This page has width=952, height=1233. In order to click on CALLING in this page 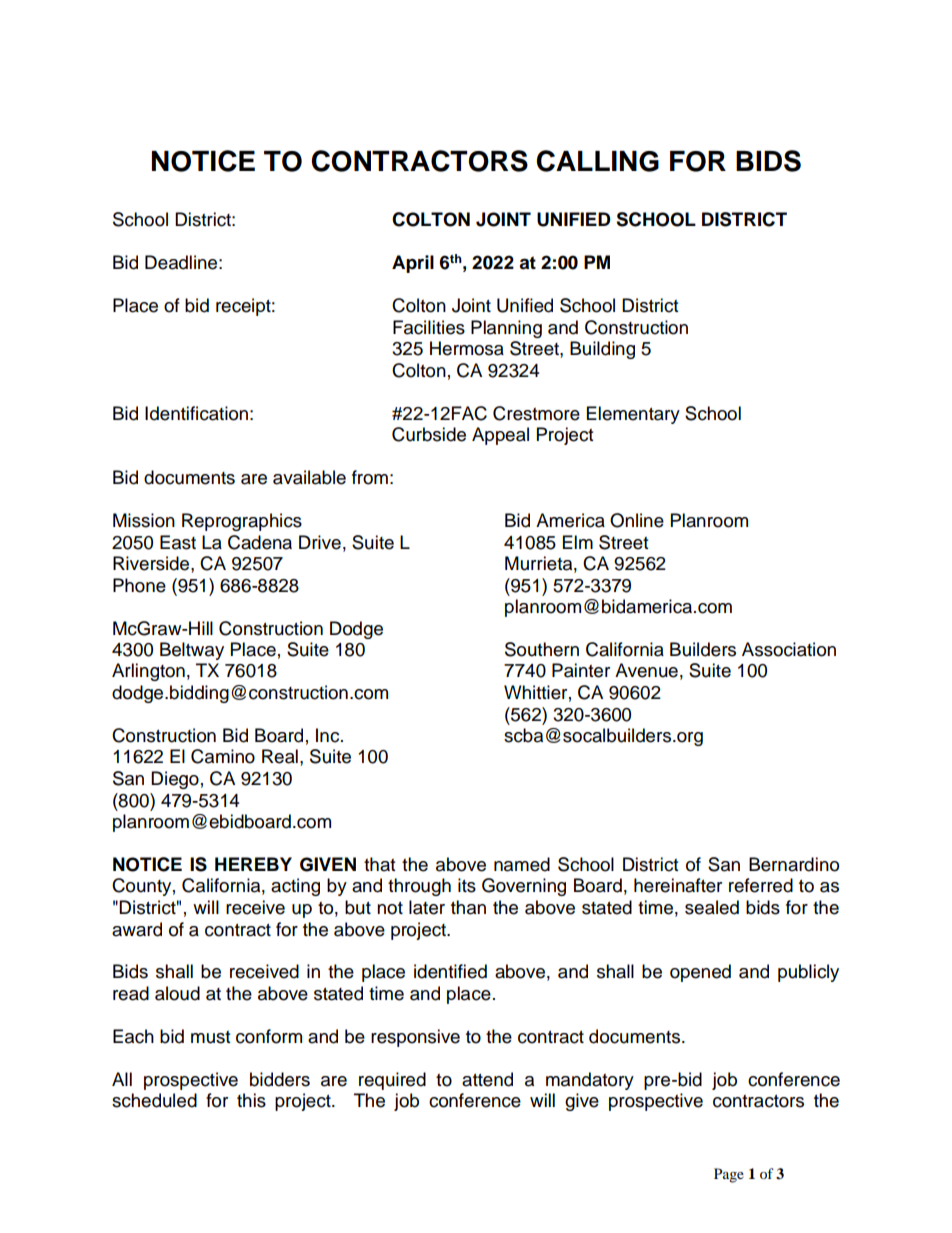, I will do `click(597, 161)`.
